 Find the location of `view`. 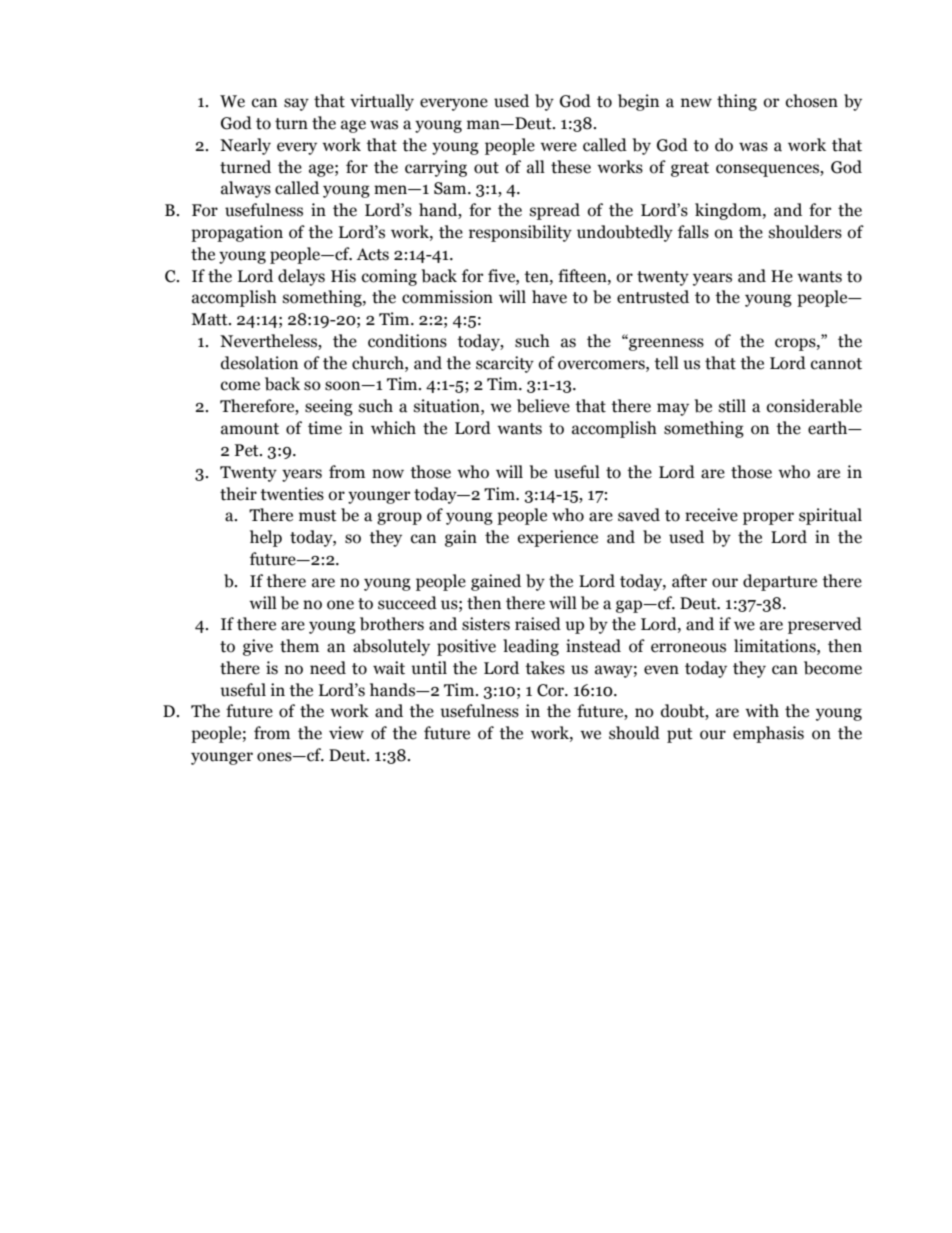

view is located at coordinates (346, 733).
